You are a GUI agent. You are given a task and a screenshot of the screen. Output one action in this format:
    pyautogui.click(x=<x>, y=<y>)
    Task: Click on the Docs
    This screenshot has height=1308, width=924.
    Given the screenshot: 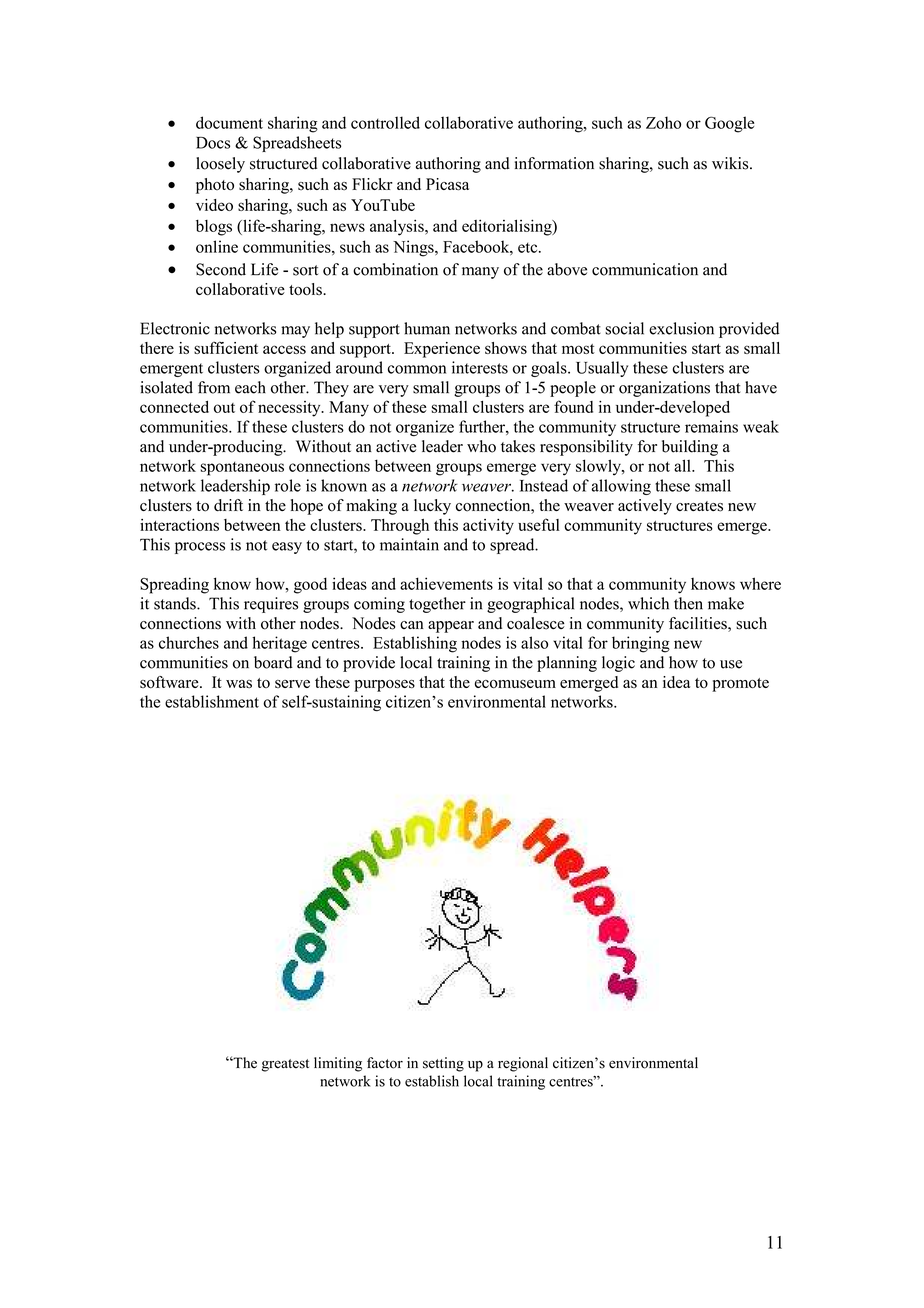 What is the action you would take?
    pyautogui.click(x=213, y=143)
